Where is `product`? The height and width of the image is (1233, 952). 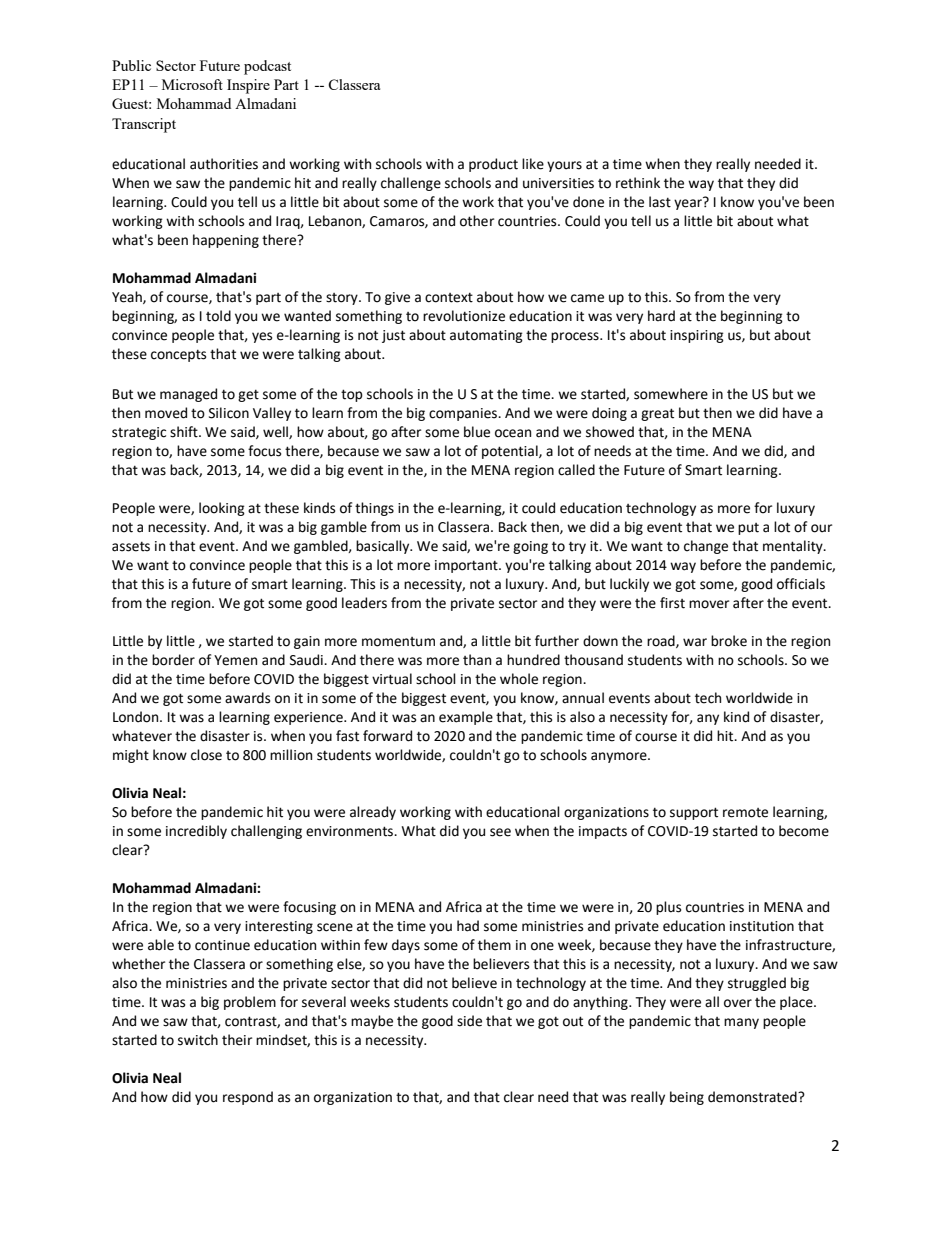 product is located at coordinates (493, 165).
